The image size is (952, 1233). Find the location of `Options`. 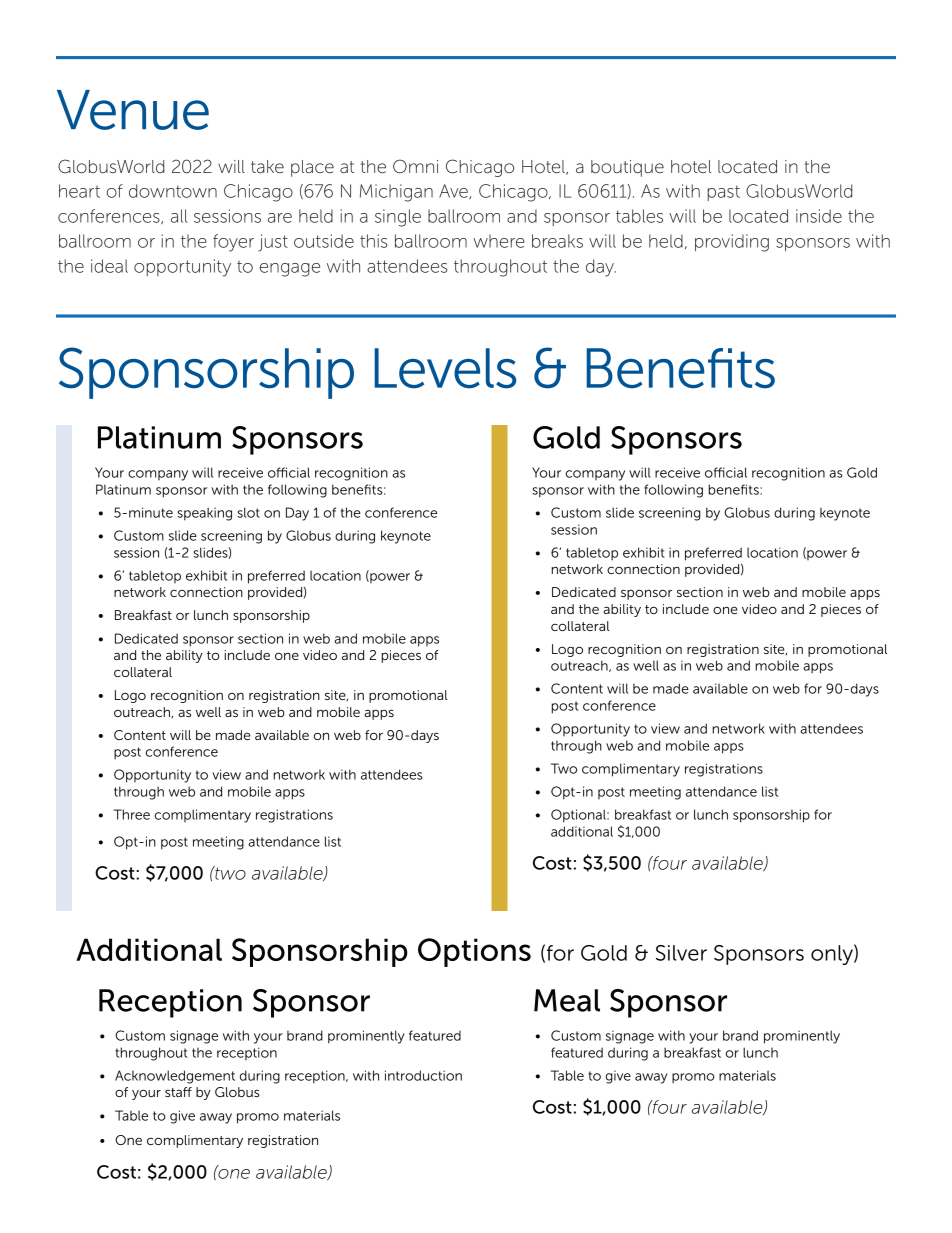

Options is located at coordinates (474, 952).
